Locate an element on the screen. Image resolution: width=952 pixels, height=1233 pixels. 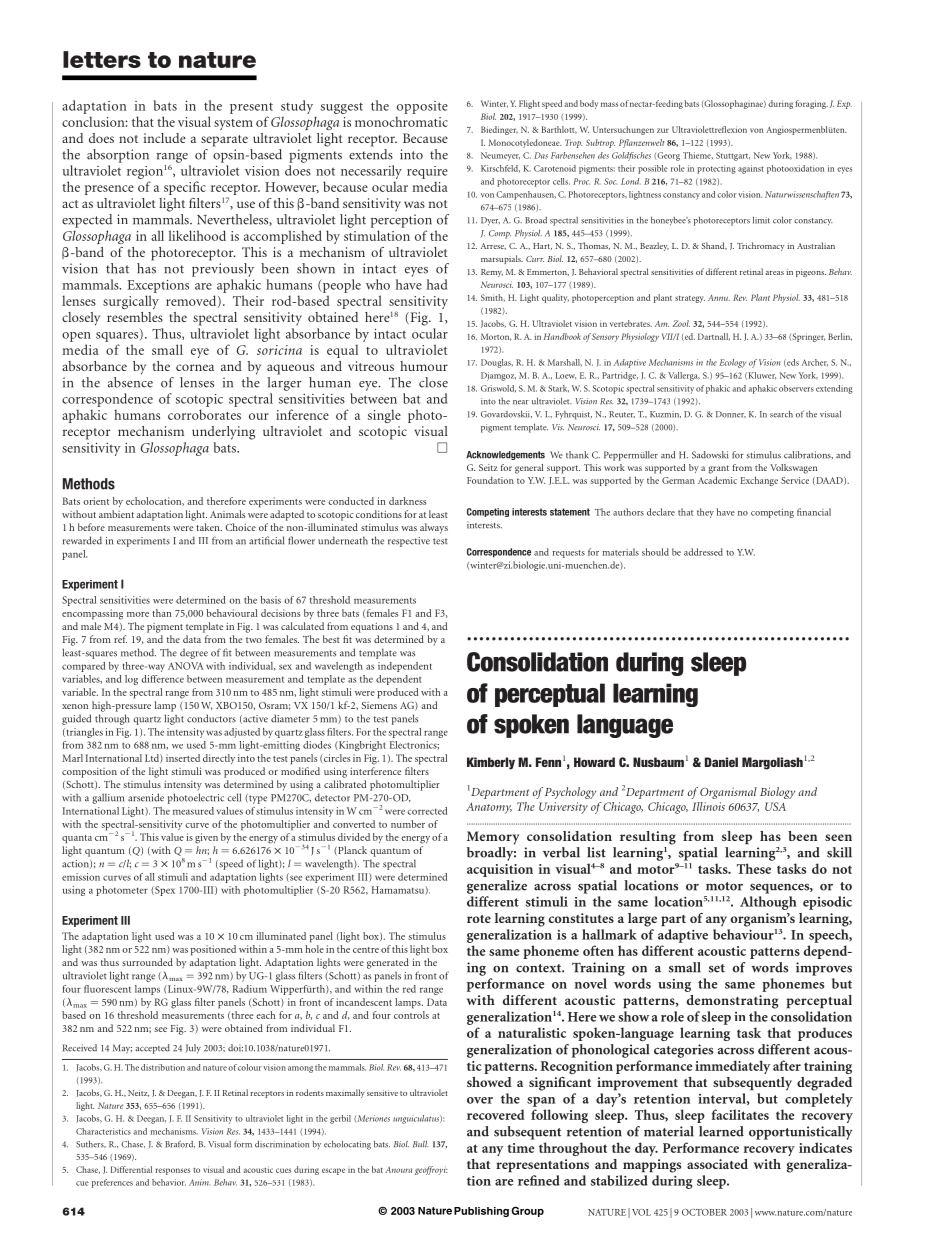
opposite is located at coordinates (422, 107).
